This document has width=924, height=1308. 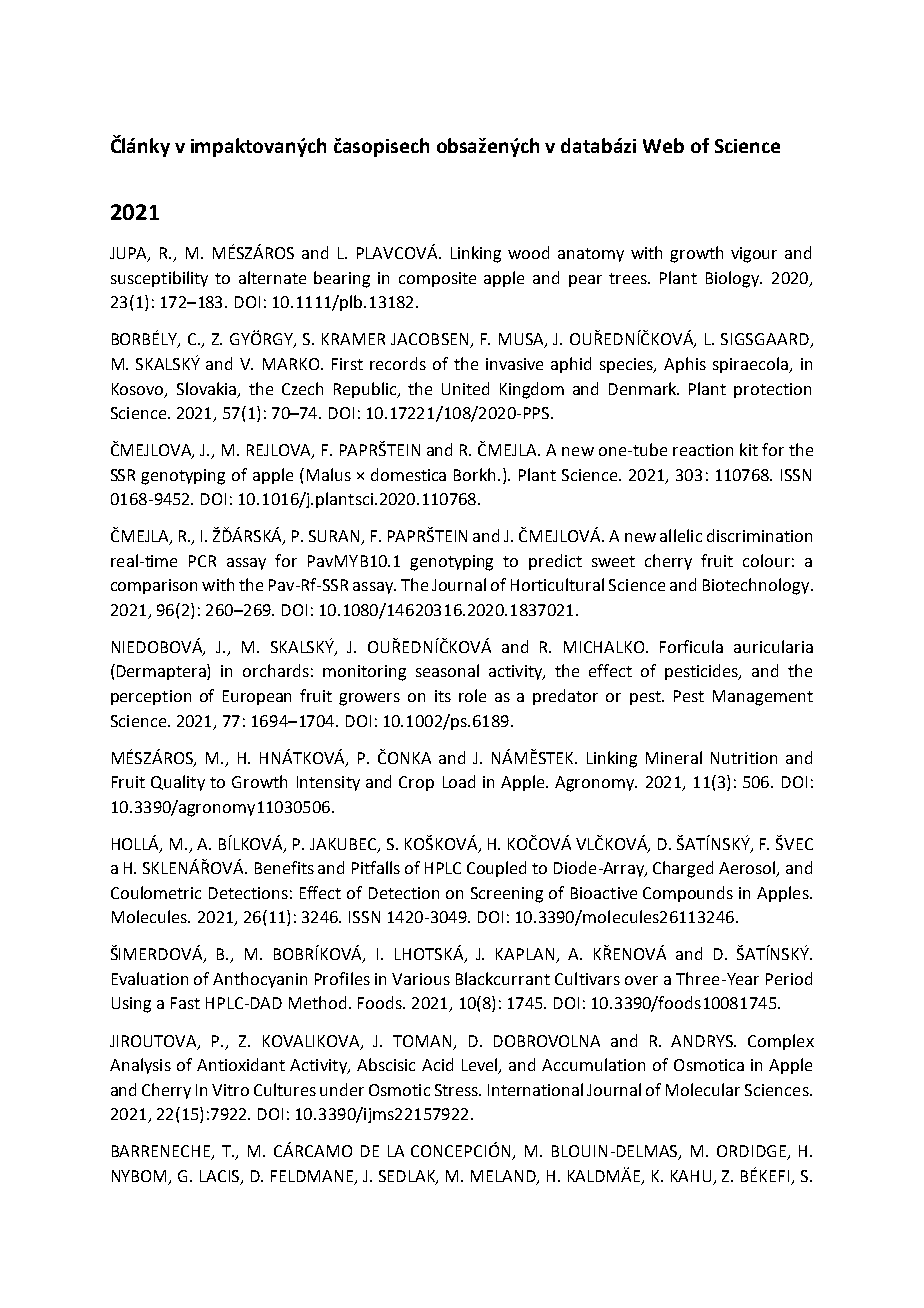 I want to click on seasonal, so click(x=447, y=670).
